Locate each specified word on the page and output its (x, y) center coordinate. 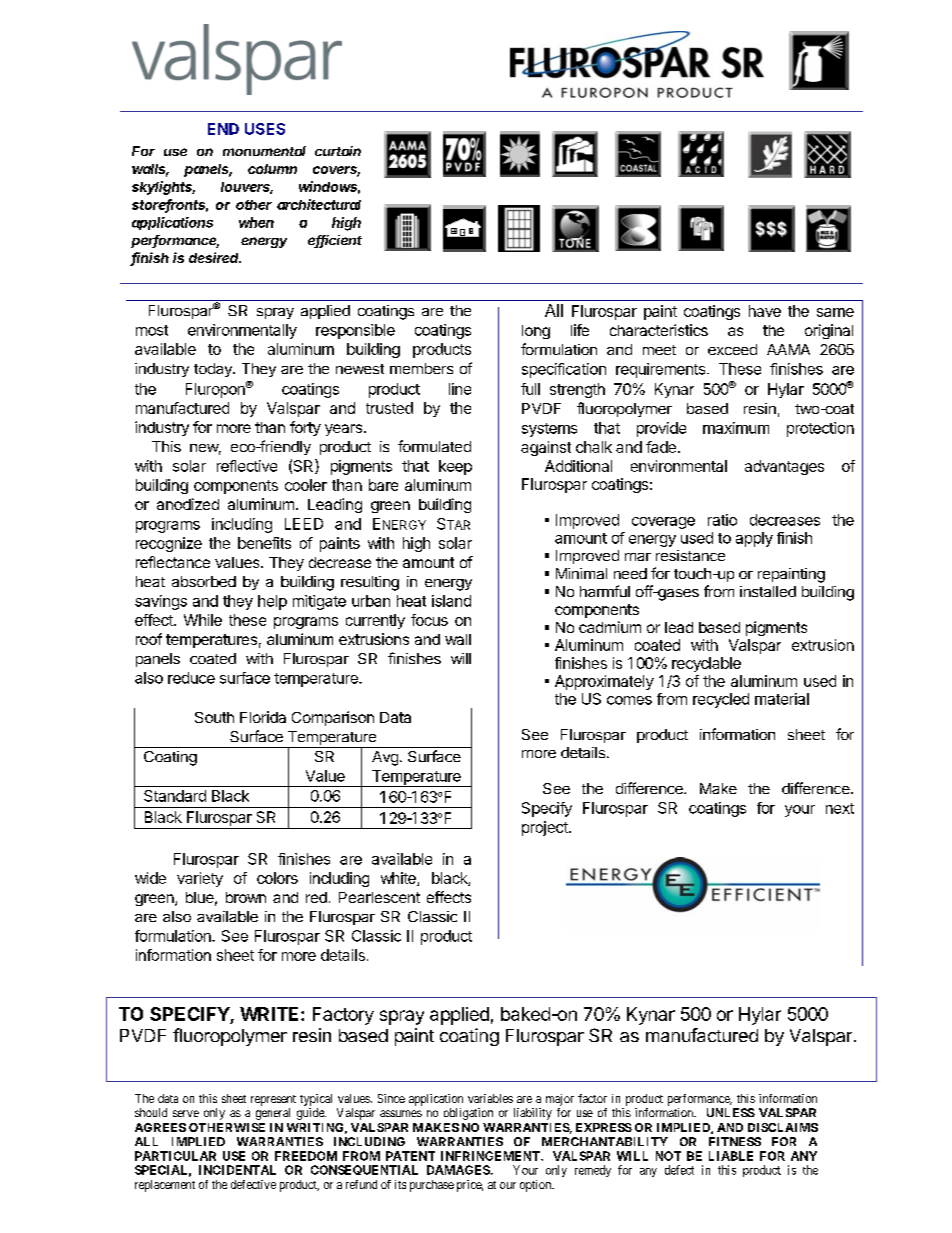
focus (429, 620)
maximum (736, 428)
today (214, 370)
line (460, 389)
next (840, 808)
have (765, 311)
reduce (191, 678)
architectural (319, 204)
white (399, 879)
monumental (264, 151)
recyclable (706, 664)
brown (246, 897)
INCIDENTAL (237, 1170)
